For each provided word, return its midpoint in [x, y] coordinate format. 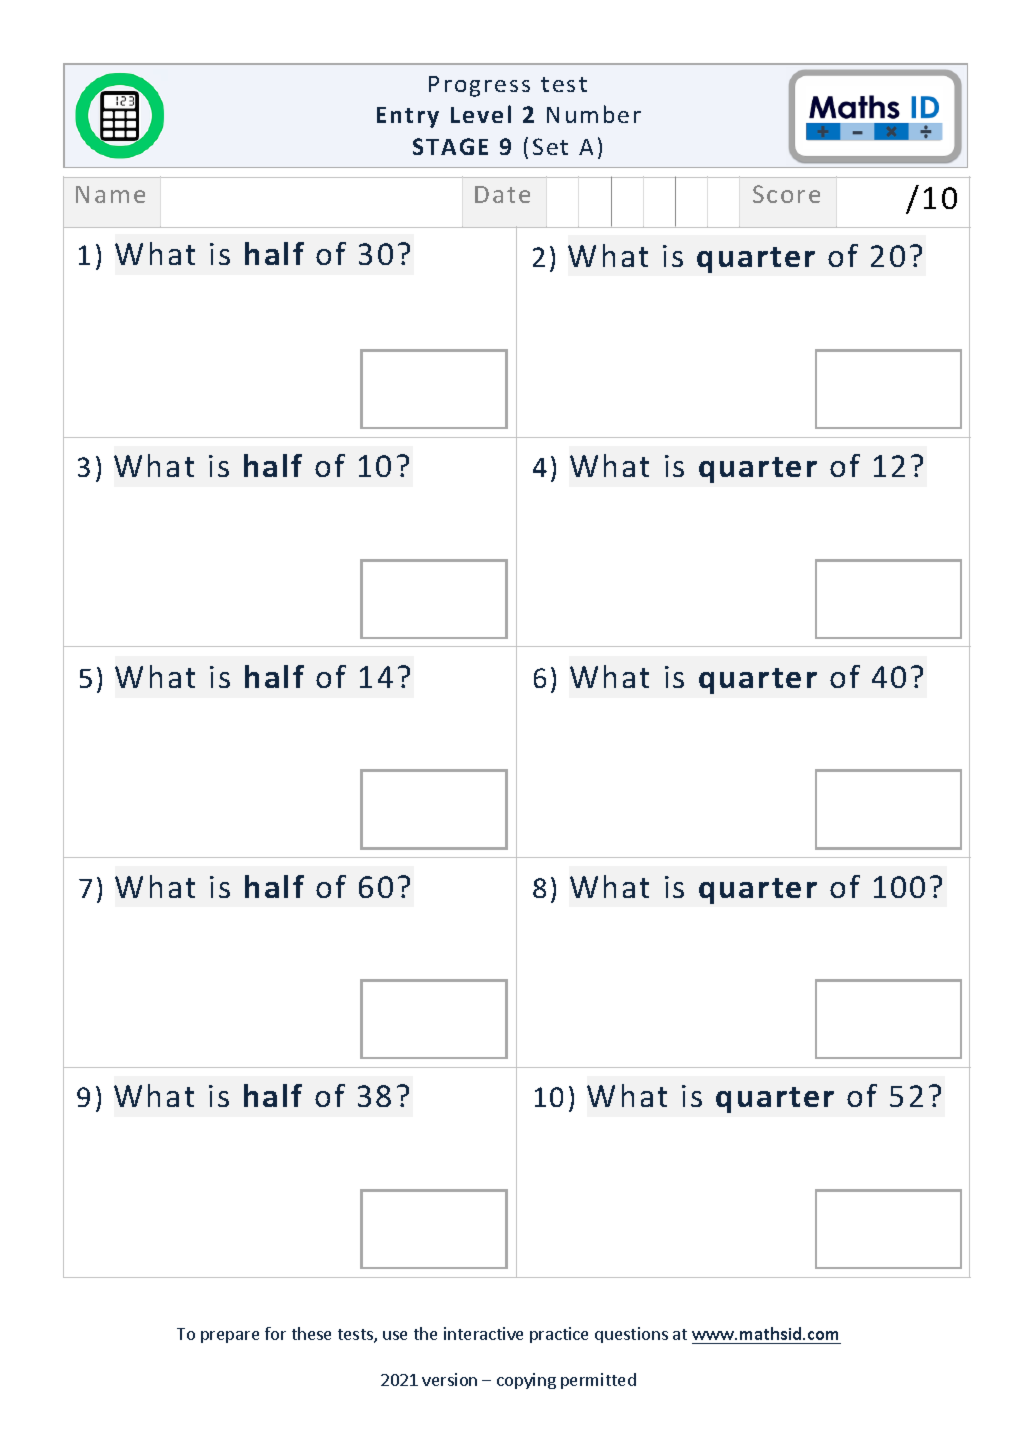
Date [502, 194]
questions [631, 1335]
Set [550, 146]
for [275, 1333]
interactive [483, 1333]
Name [110, 194]
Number [594, 114]
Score [786, 194]
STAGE [450, 146]
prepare [230, 1337]
